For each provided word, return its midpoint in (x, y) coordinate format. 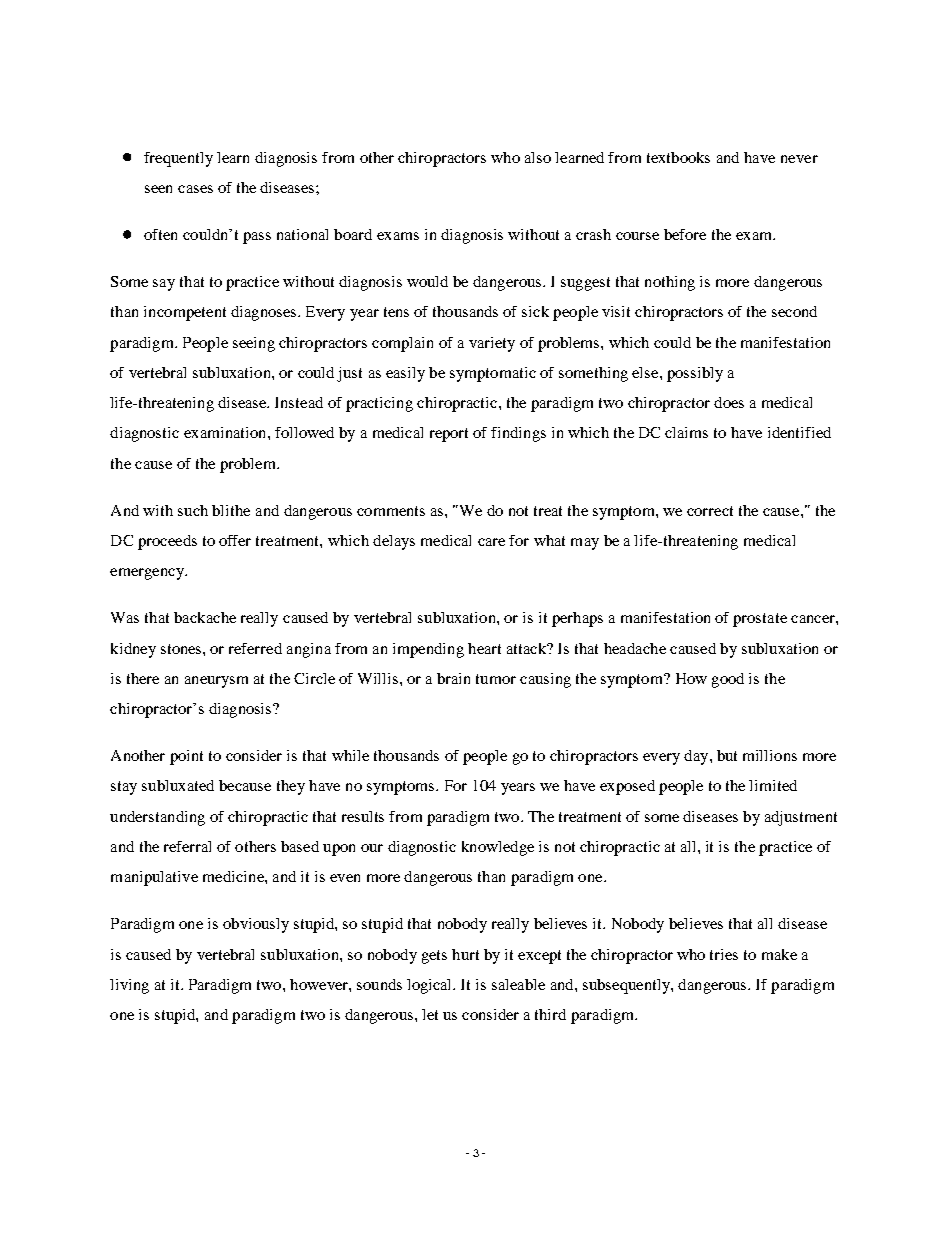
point (186, 757)
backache (205, 617)
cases (195, 189)
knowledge (498, 848)
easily (405, 374)
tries (724, 954)
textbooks (678, 157)
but (727, 755)
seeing (254, 344)
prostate (760, 620)
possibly (695, 374)
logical (431, 986)
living (129, 986)
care (491, 542)
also (538, 157)
